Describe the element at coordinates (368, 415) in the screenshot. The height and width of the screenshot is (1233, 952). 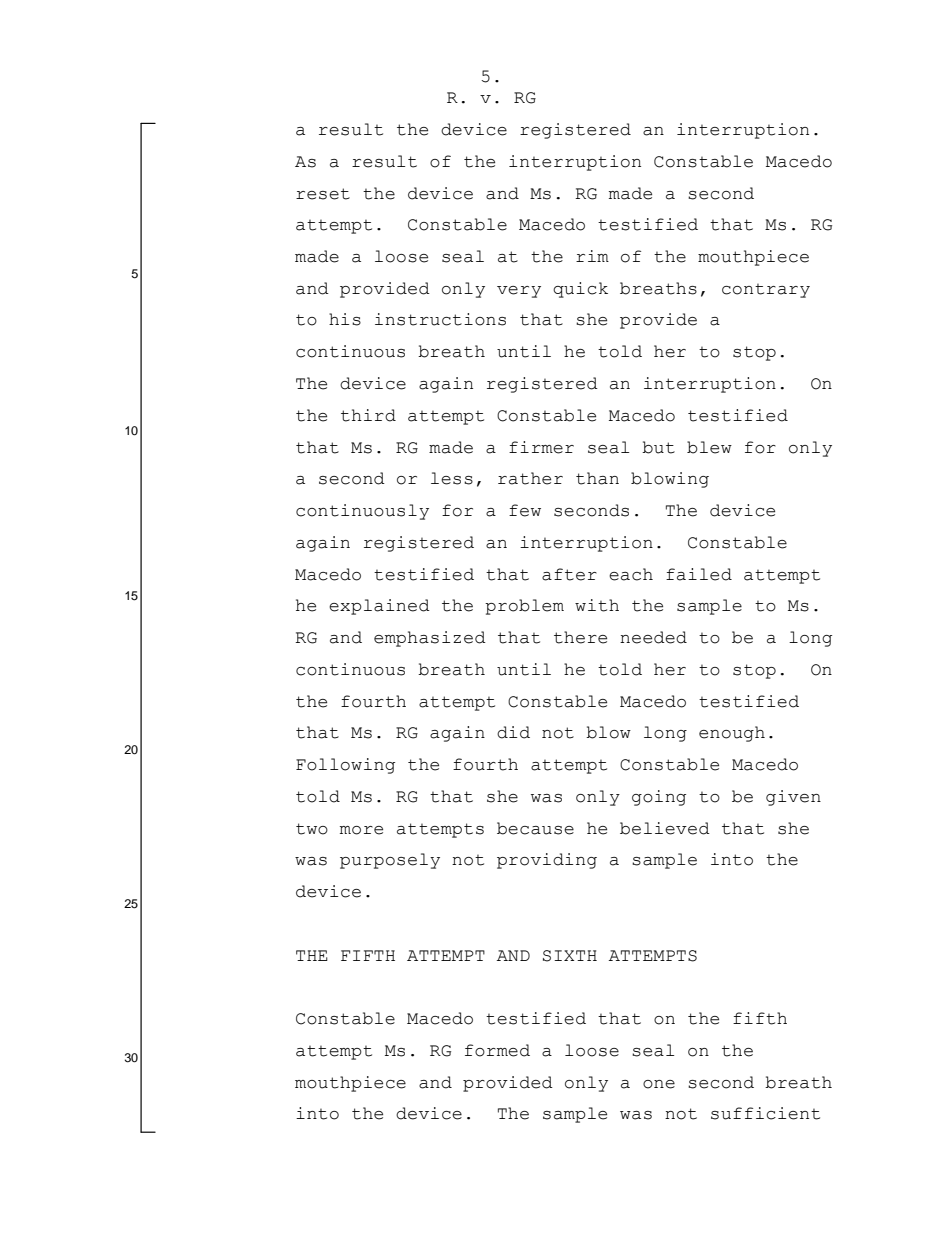
I see `third` at that location.
